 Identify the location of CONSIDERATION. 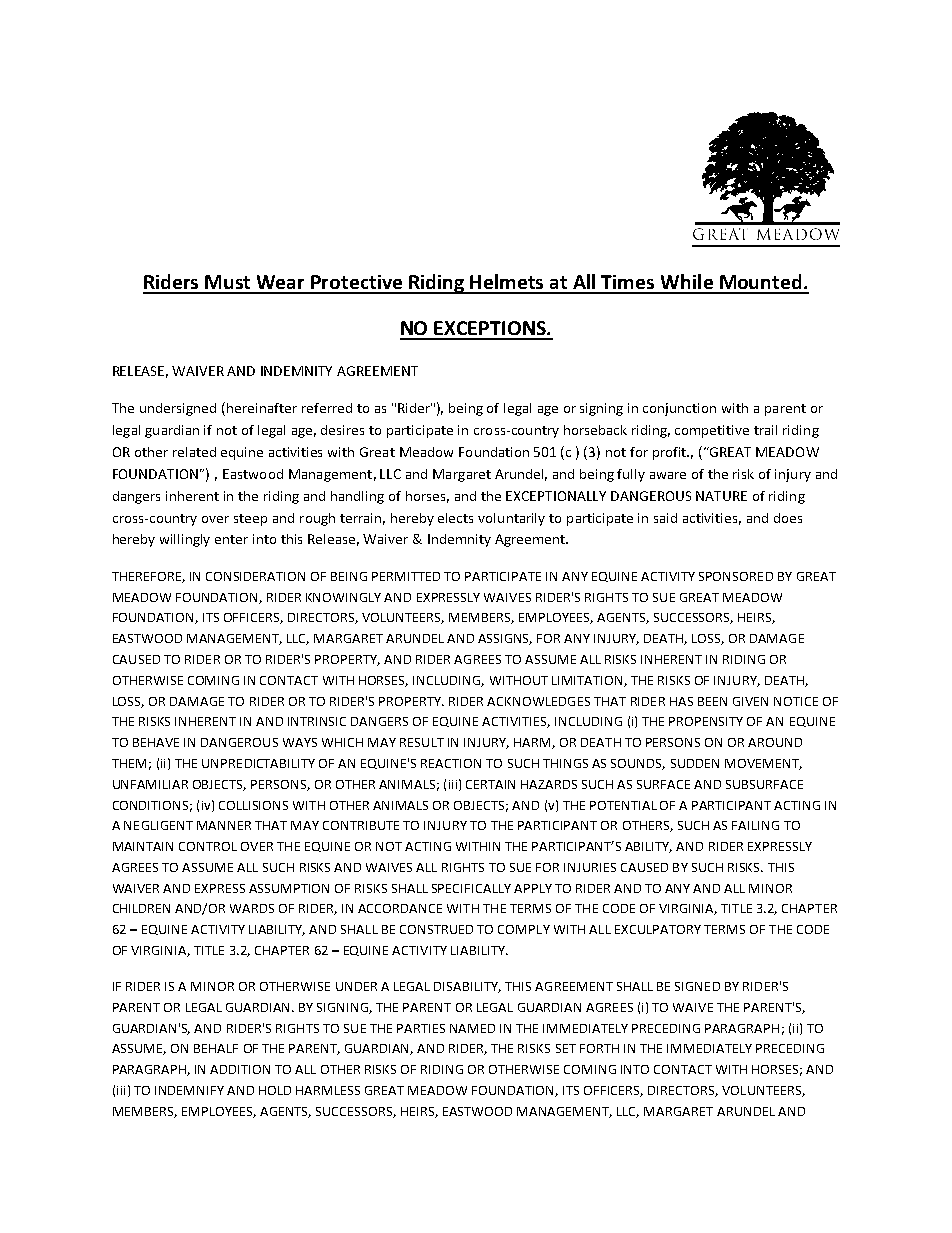
(255, 576).
